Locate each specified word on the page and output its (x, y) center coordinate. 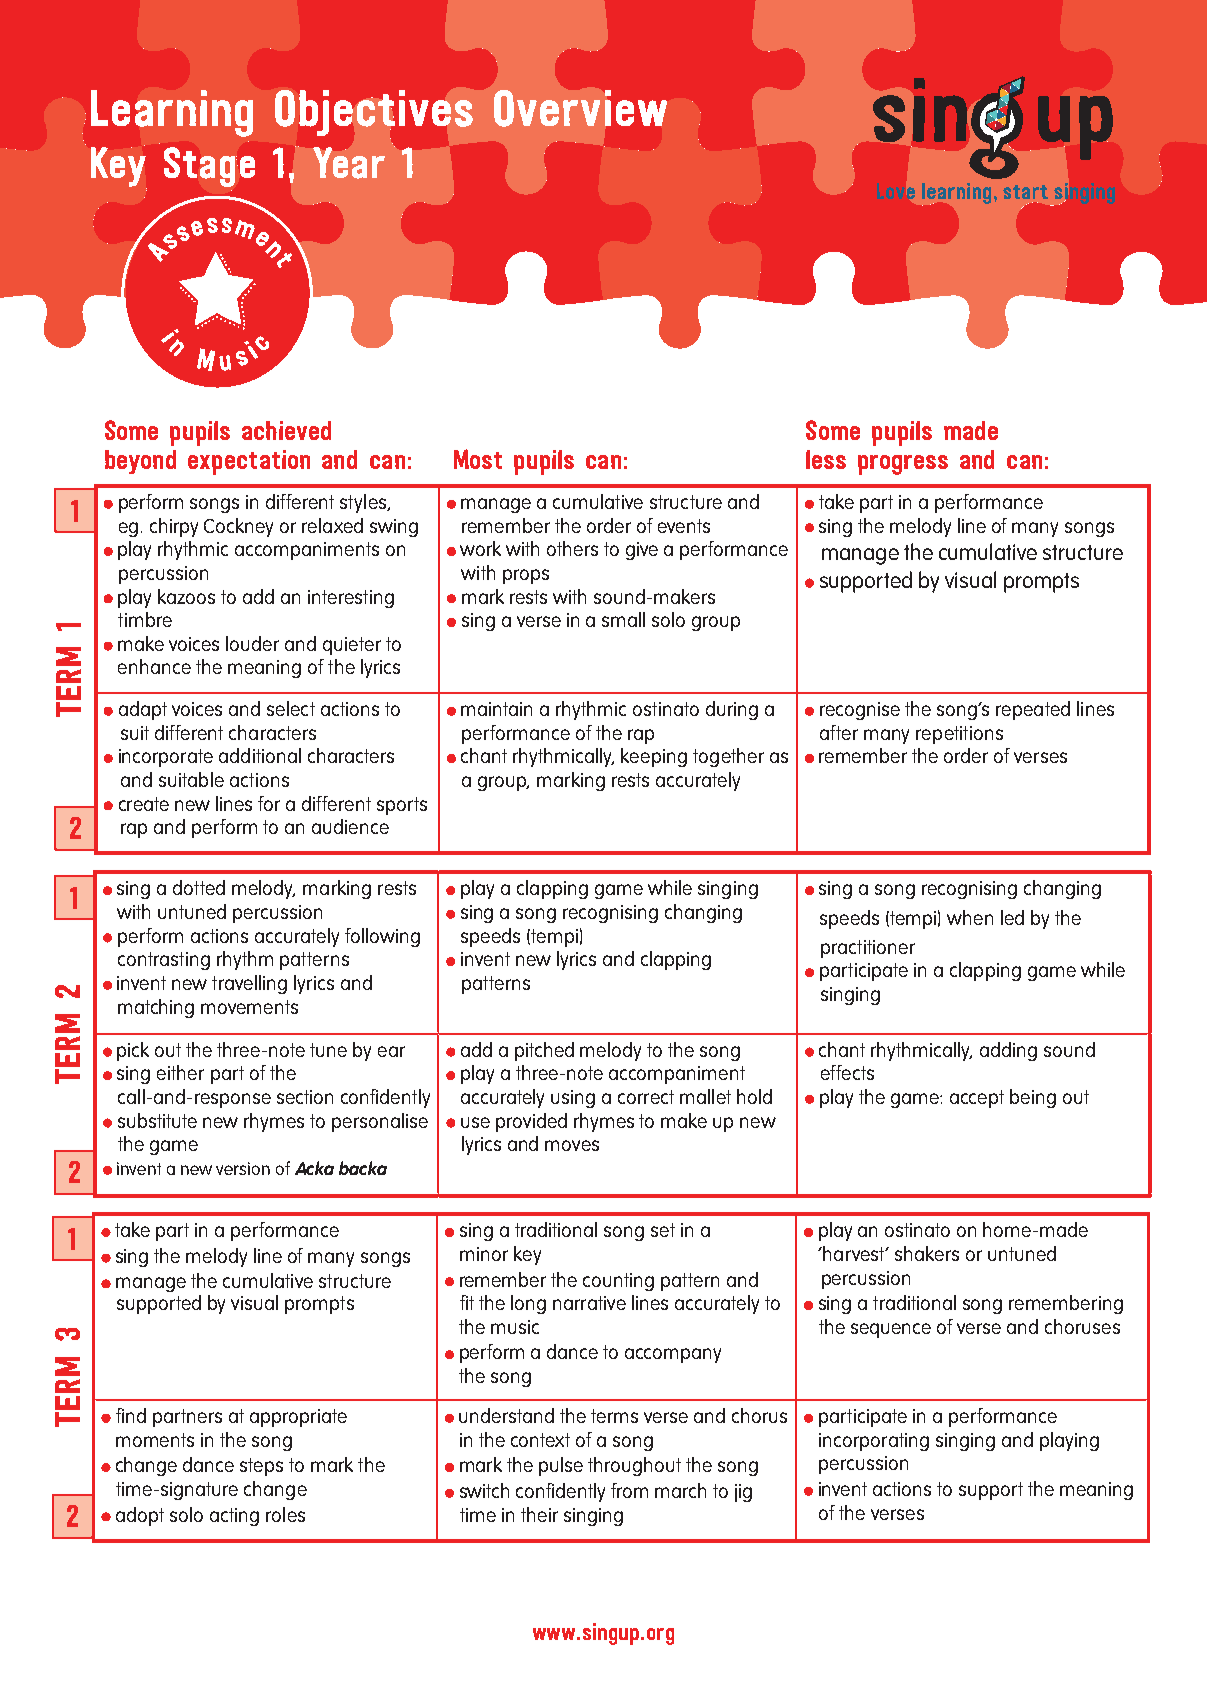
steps (261, 1467)
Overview (580, 108)
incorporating (874, 1442)
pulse (561, 1466)
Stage (209, 167)
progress (903, 465)
